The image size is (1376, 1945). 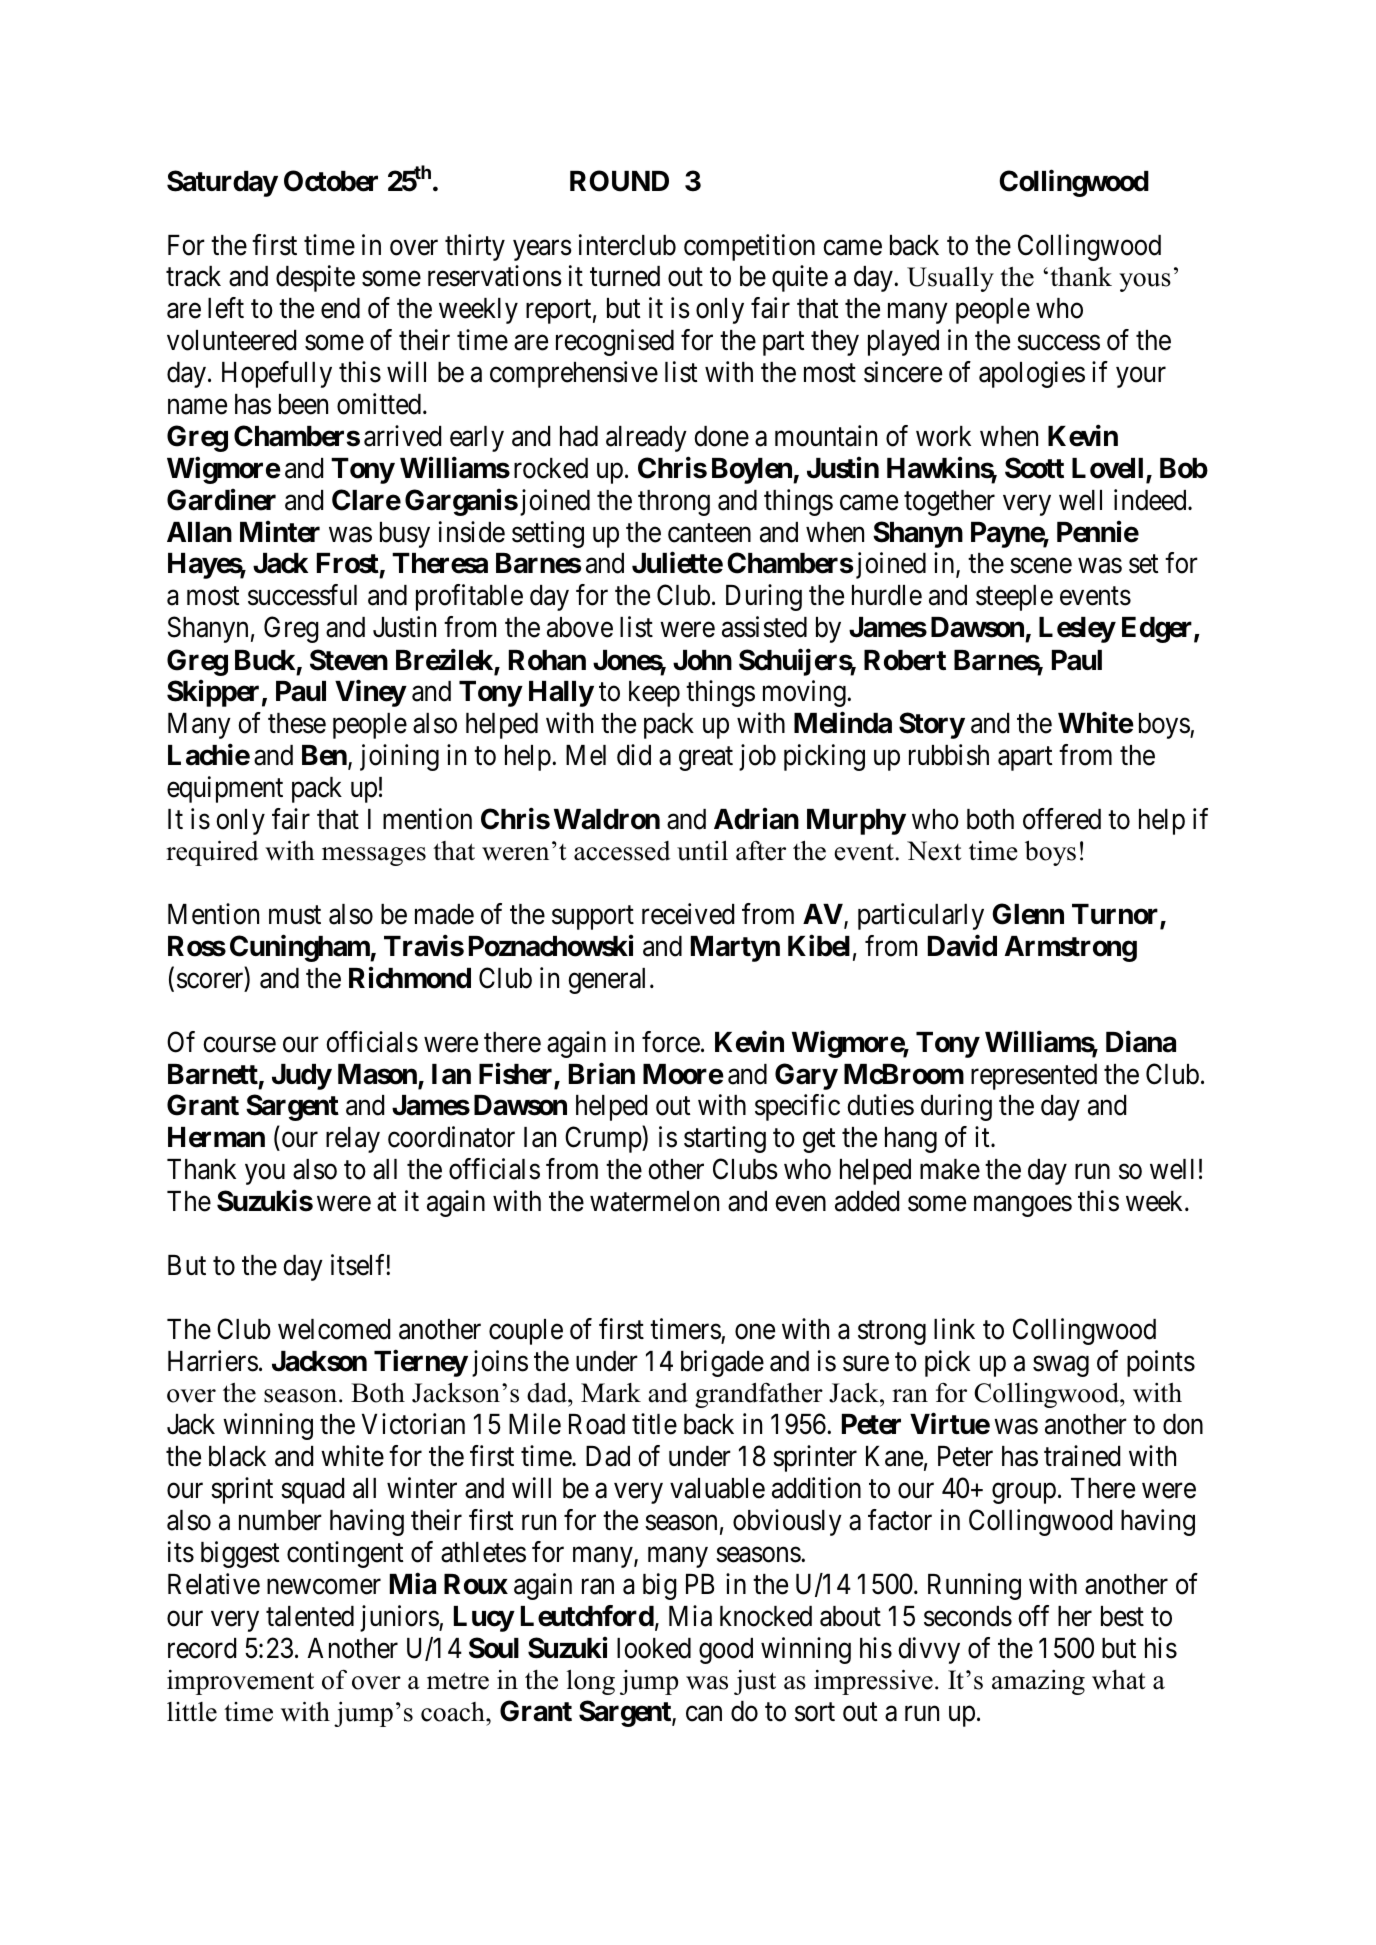 I want to click on amazing, so click(x=1038, y=1682).
